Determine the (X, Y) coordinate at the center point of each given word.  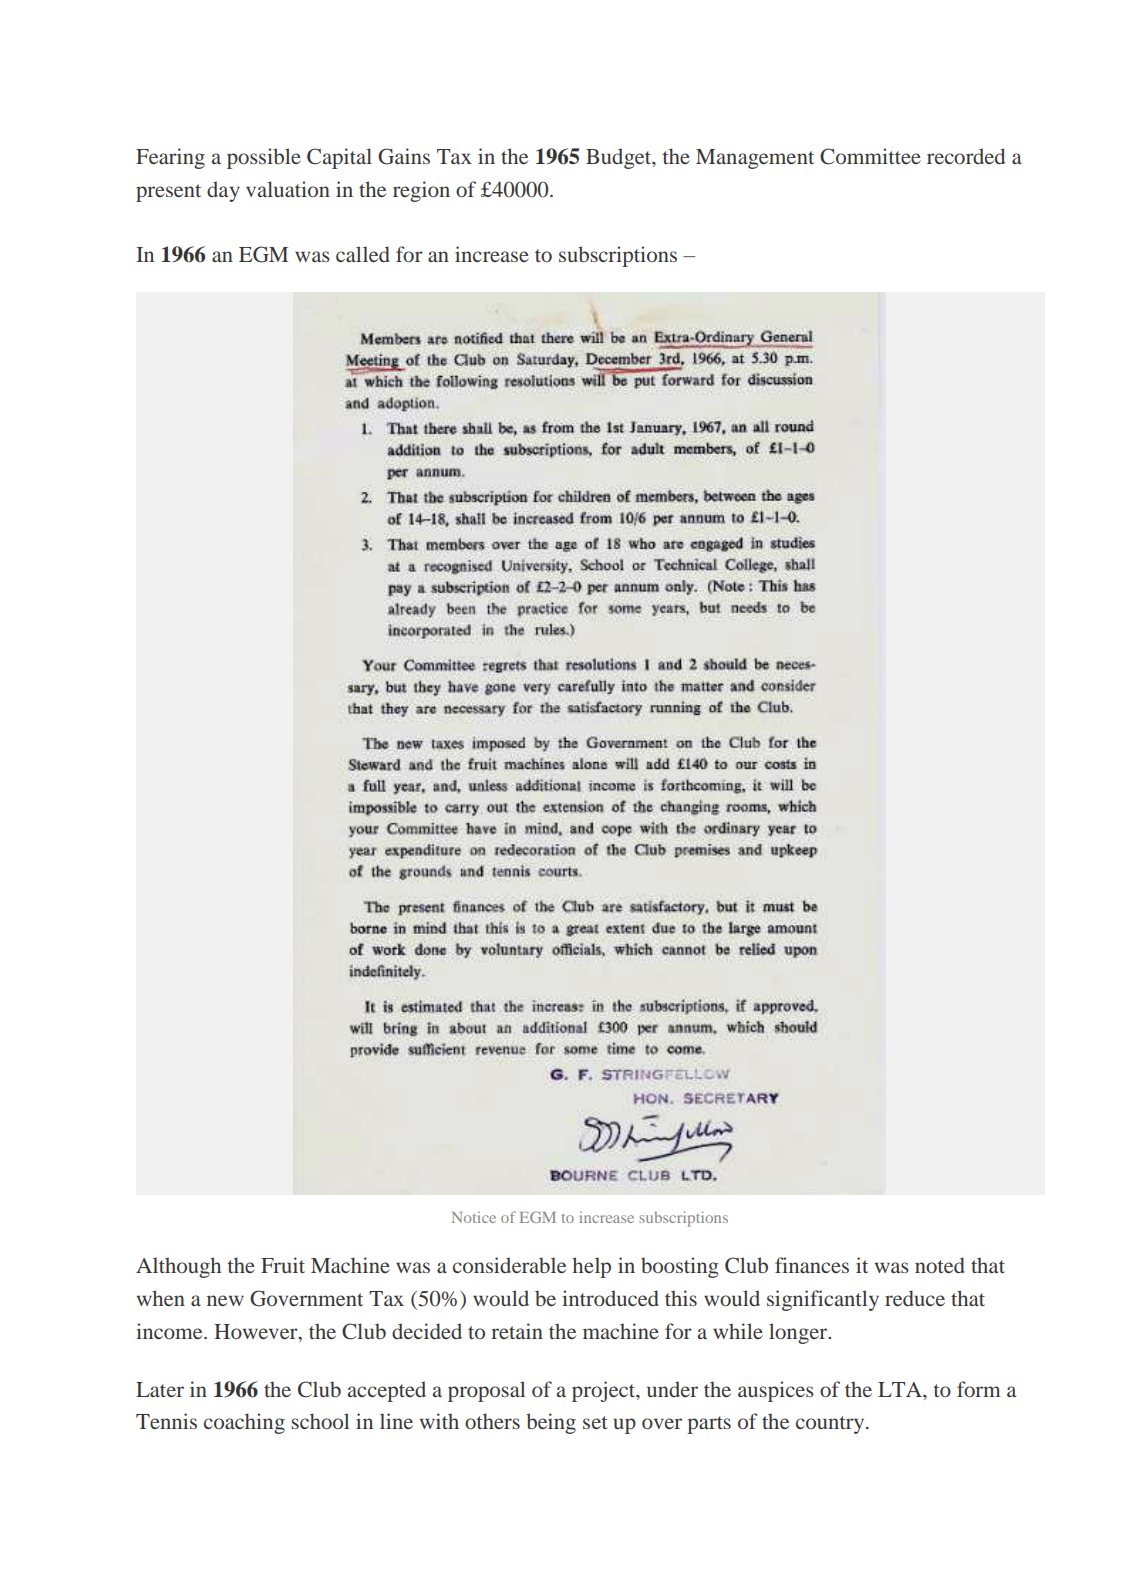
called (363, 254)
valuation (288, 189)
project (605, 1391)
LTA (901, 1389)
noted (940, 1265)
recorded (966, 156)
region (421, 191)
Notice (474, 1217)
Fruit (283, 1265)
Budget (620, 158)
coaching (244, 1423)
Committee (870, 156)
